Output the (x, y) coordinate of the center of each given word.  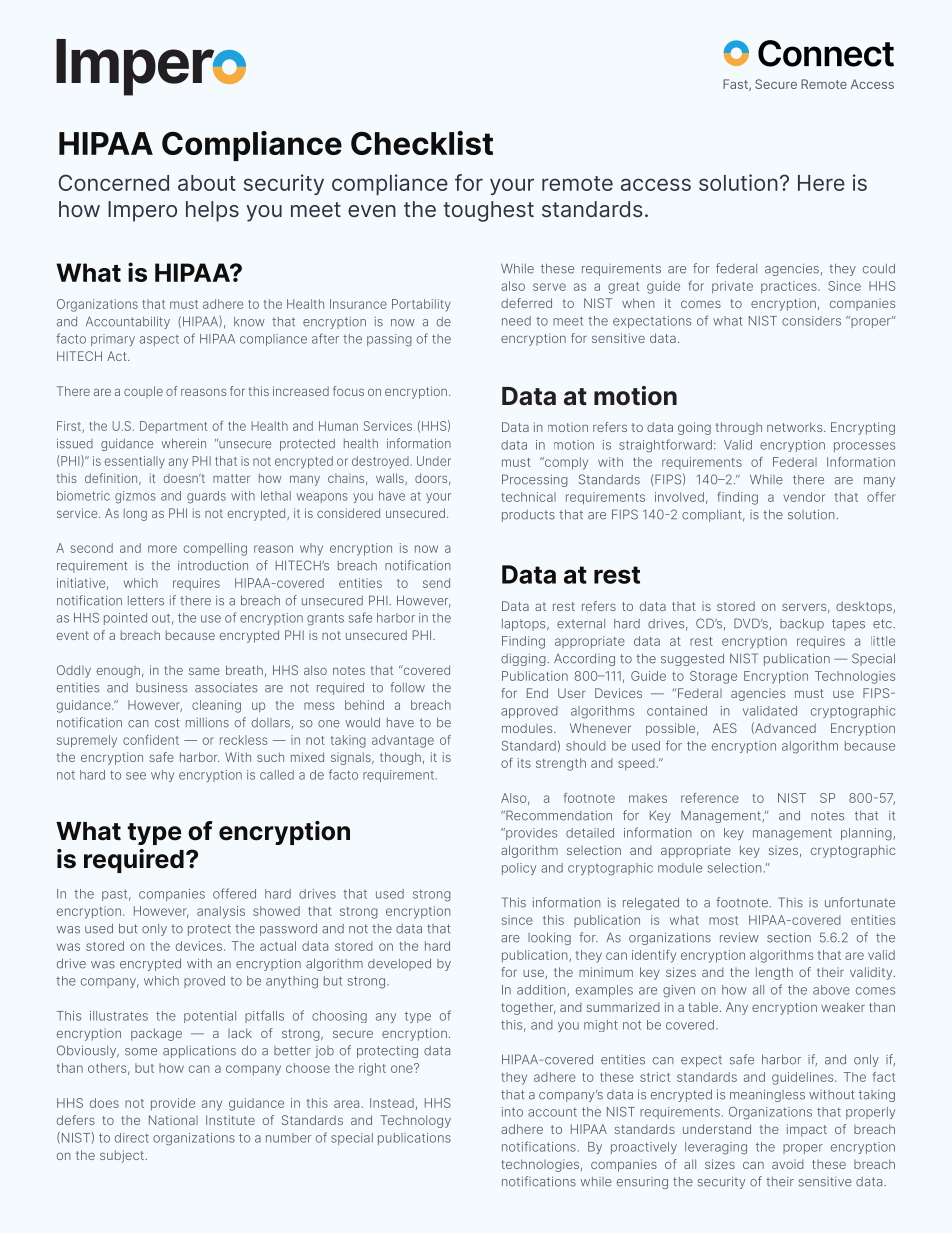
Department (173, 427)
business (162, 687)
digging (524, 660)
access (656, 184)
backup (802, 624)
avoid (788, 1164)
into (512, 1112)
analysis (221, 912)
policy (519, 869)
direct (132, 1138)
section (789, 937)
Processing (535, 480)
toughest (488, 211)
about (207, 183)
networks (796, 427)
